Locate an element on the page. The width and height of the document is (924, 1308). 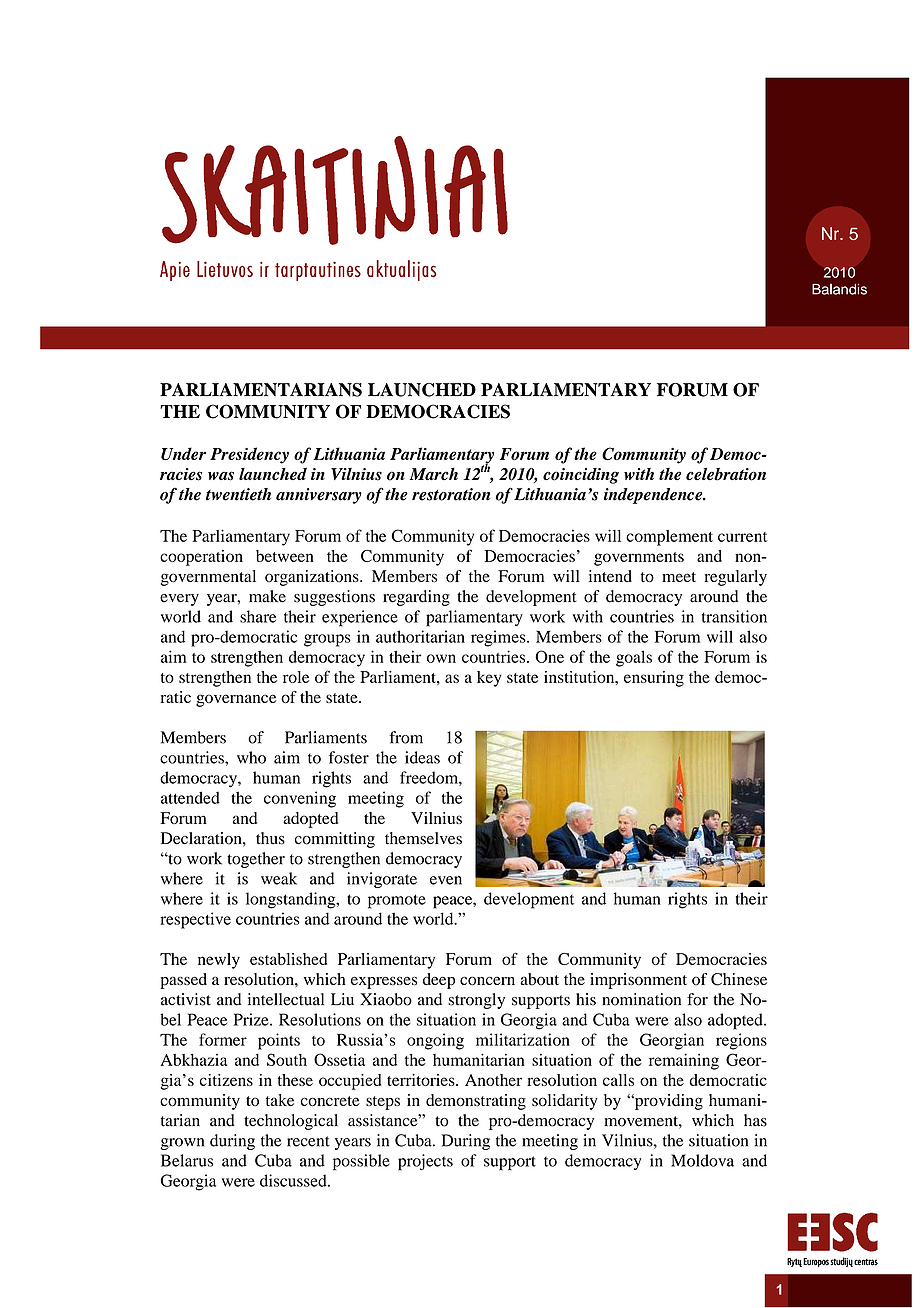
discussed is located at coordinates (294, 1180).
